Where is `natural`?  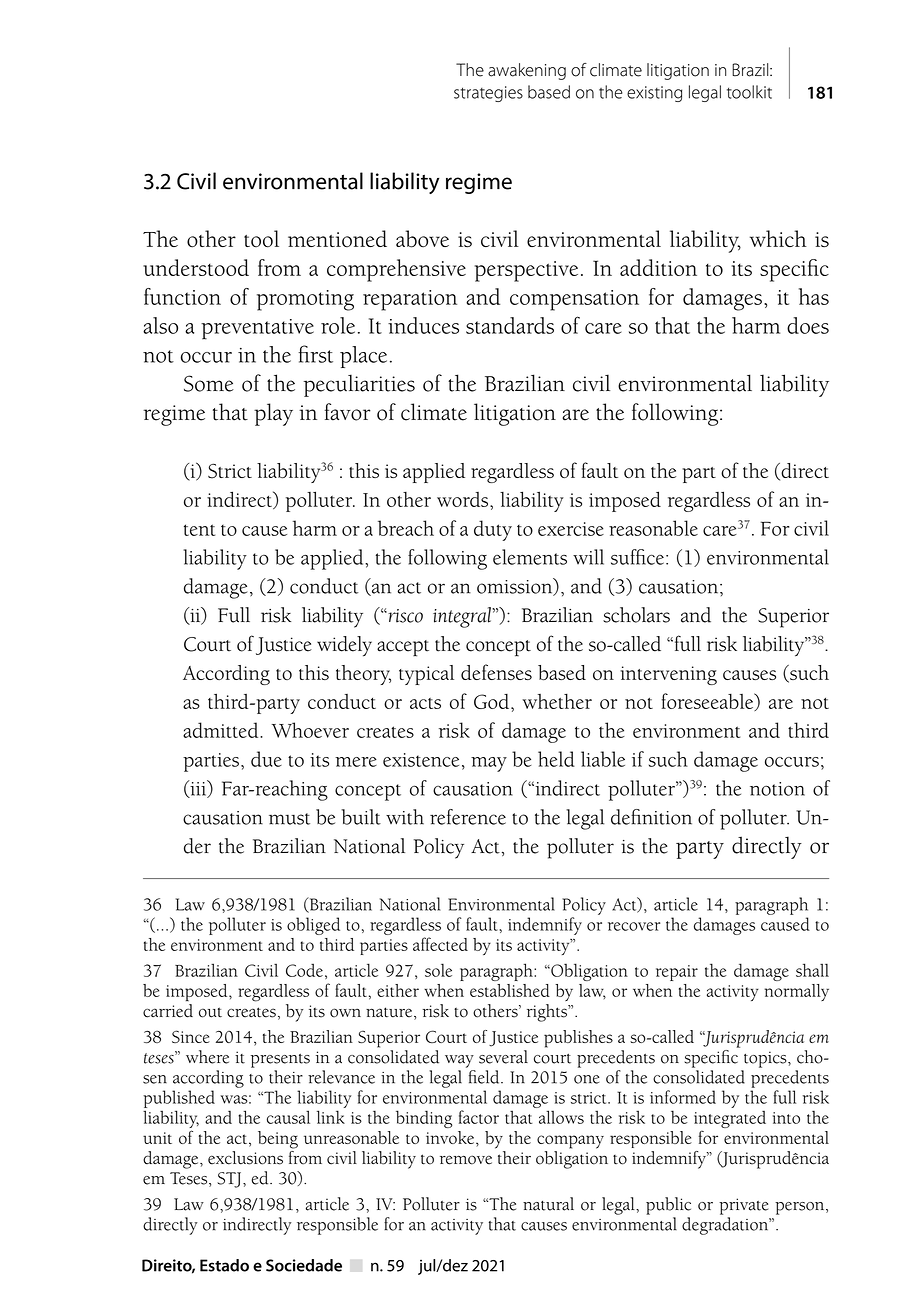
natural is located at coordinates (548, 1204).
